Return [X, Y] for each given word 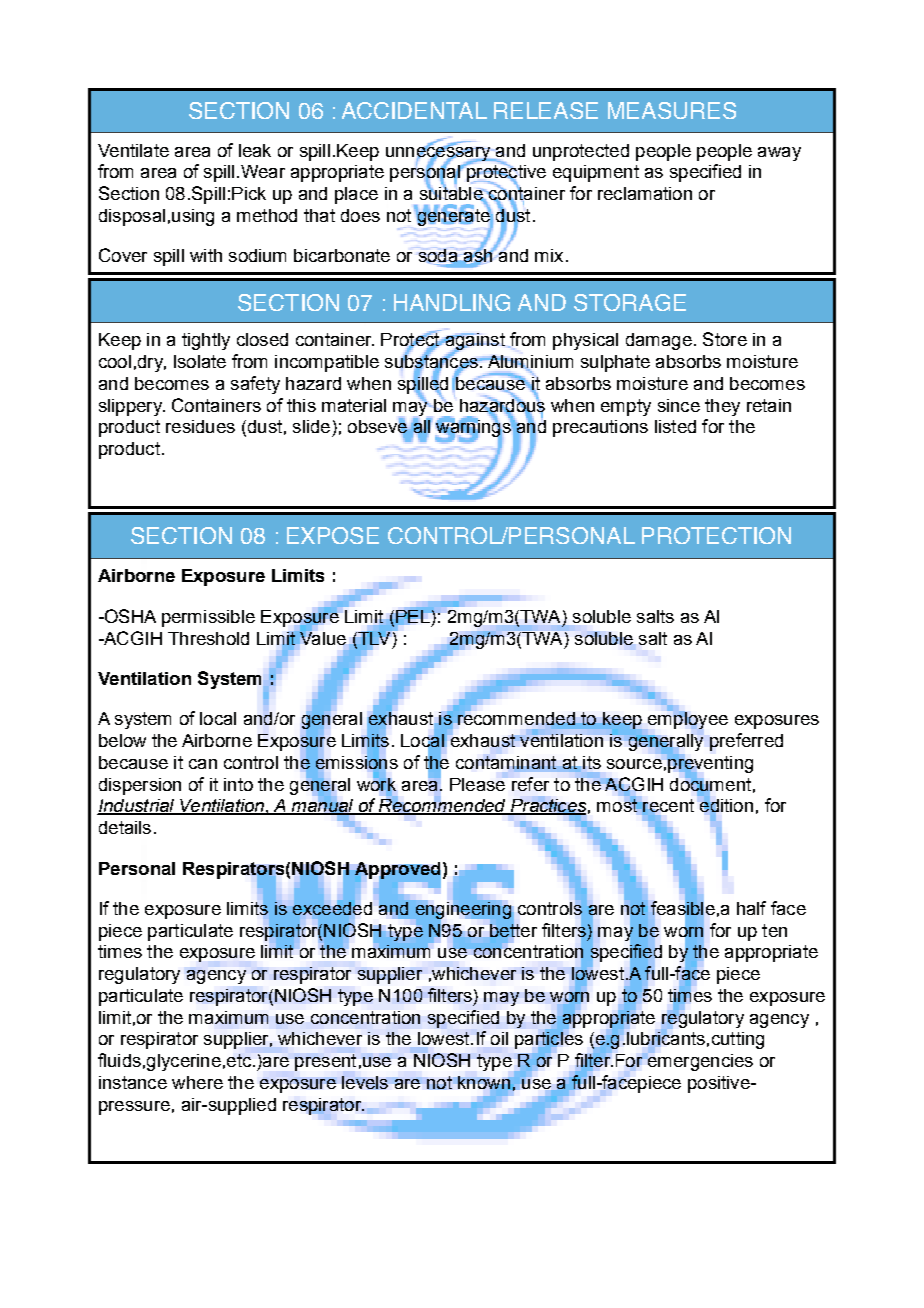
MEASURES [672, 110]
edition [726, 806]
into [238, 784]
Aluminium [529, 363]
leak [255, 150]
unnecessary [439, 153]
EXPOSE [333, 535]
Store [725, 339]
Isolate [200, 361]
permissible [208, 618]
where [197, 1082]
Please [477, 784]
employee [688, 719]
